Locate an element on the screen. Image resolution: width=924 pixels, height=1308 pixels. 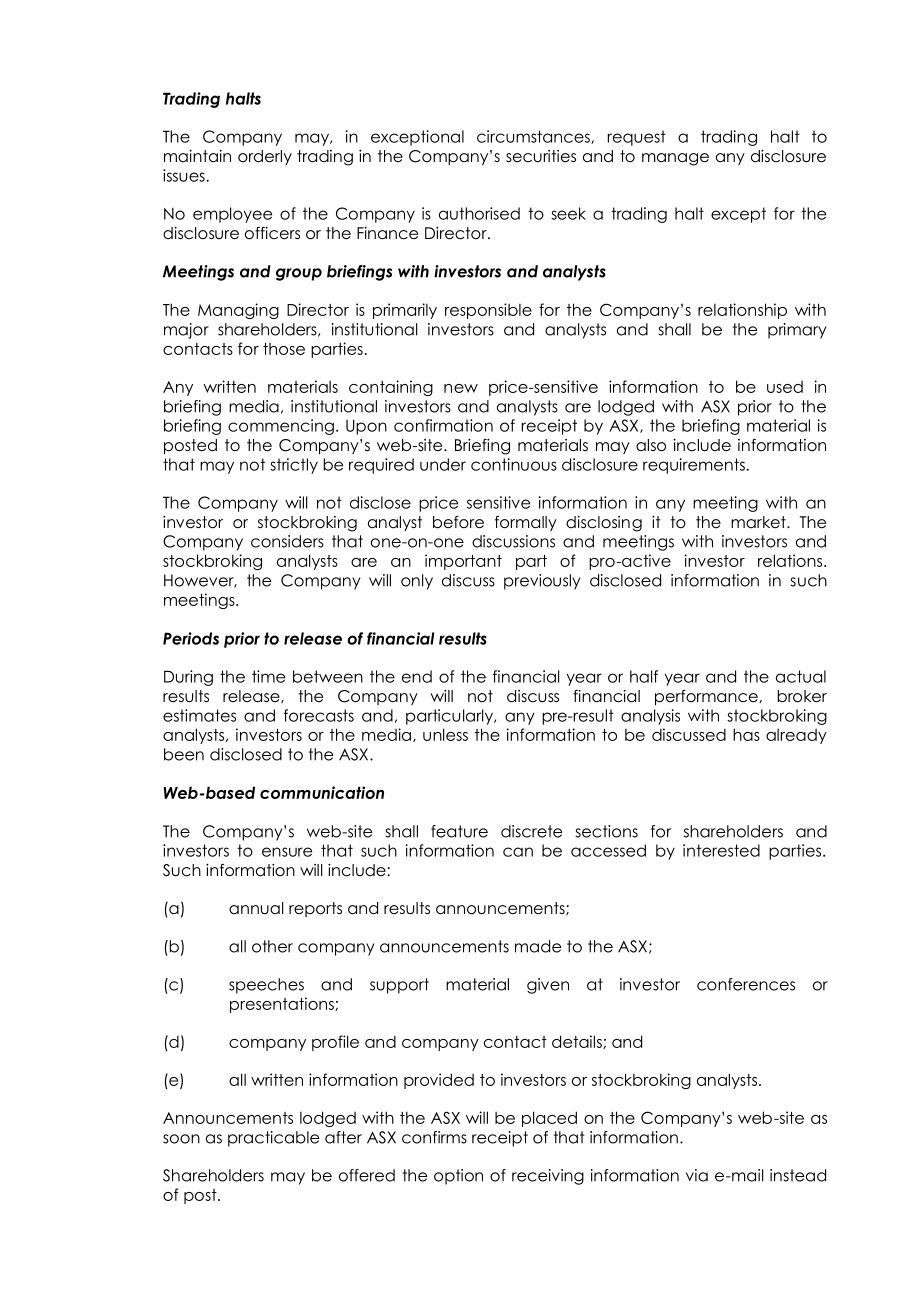
feature is located at coordinates (459, 831).
